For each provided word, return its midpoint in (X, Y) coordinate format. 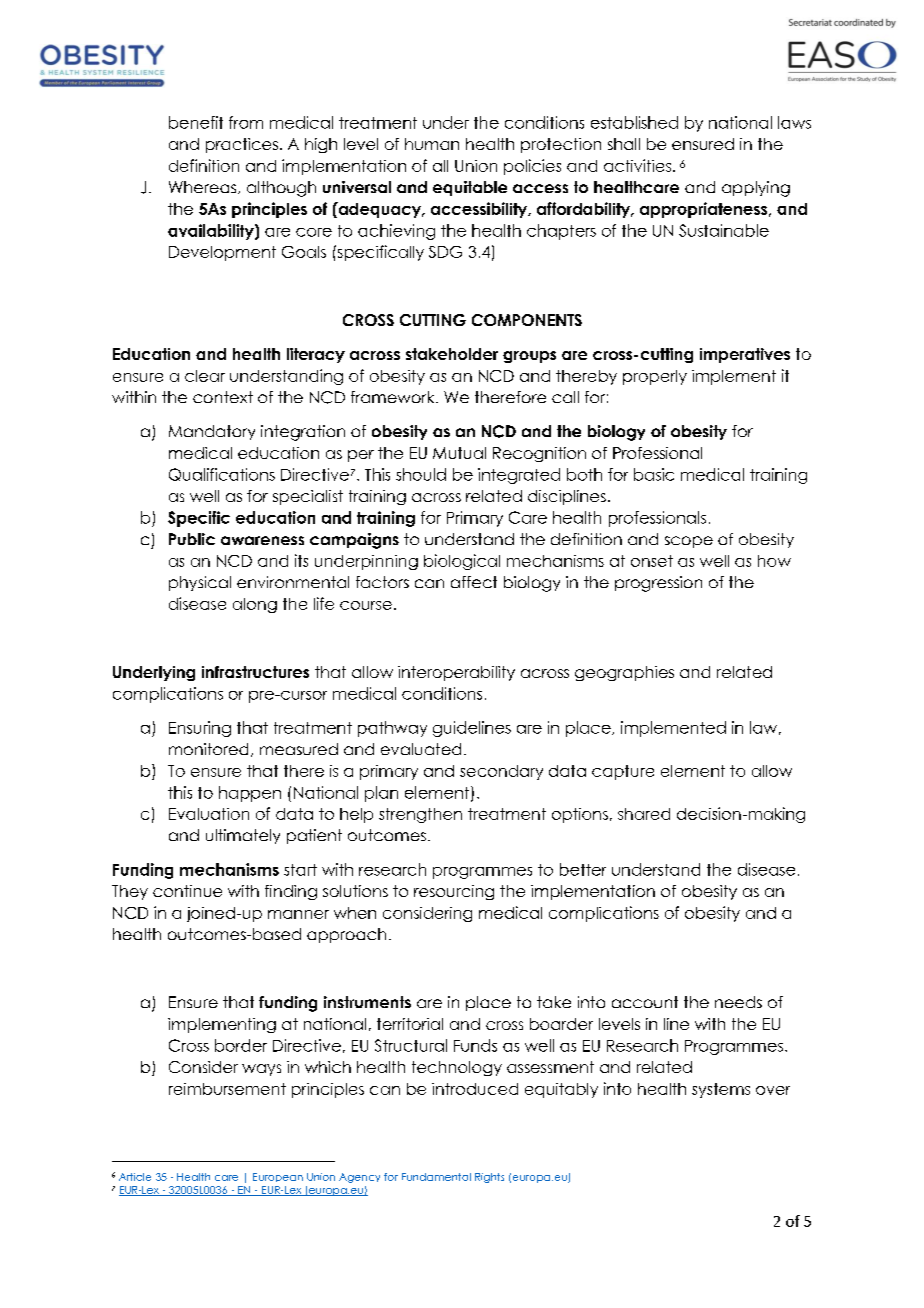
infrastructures (255, 672)
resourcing (454, 892)
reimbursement (227, 1089)
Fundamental (436, 1177)
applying (756, 189)
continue (187, 891)
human (432, 144)
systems (721, 1090)
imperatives (745, 355)
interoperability (456, 673)
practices (242, 145)
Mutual (459, 453)
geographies (624, 673)
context (223, 397)
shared (644, 814)
